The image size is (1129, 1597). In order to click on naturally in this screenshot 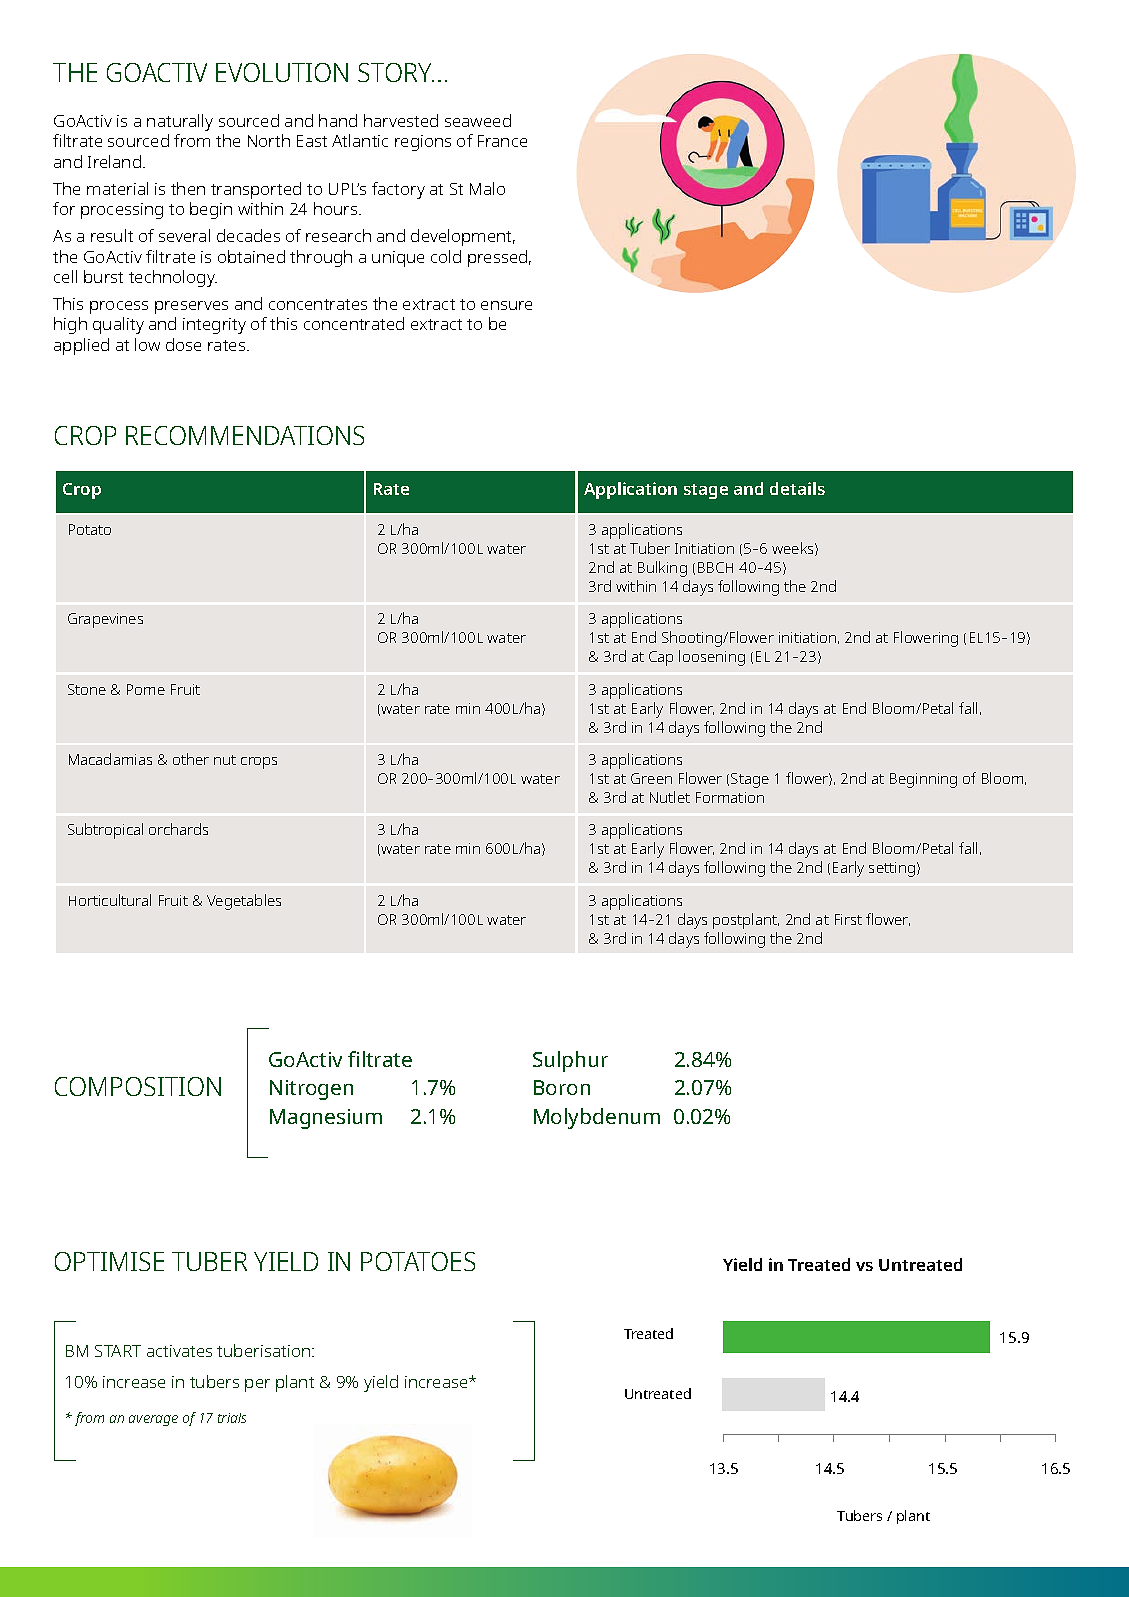, I will do `click(180, 122)`.
